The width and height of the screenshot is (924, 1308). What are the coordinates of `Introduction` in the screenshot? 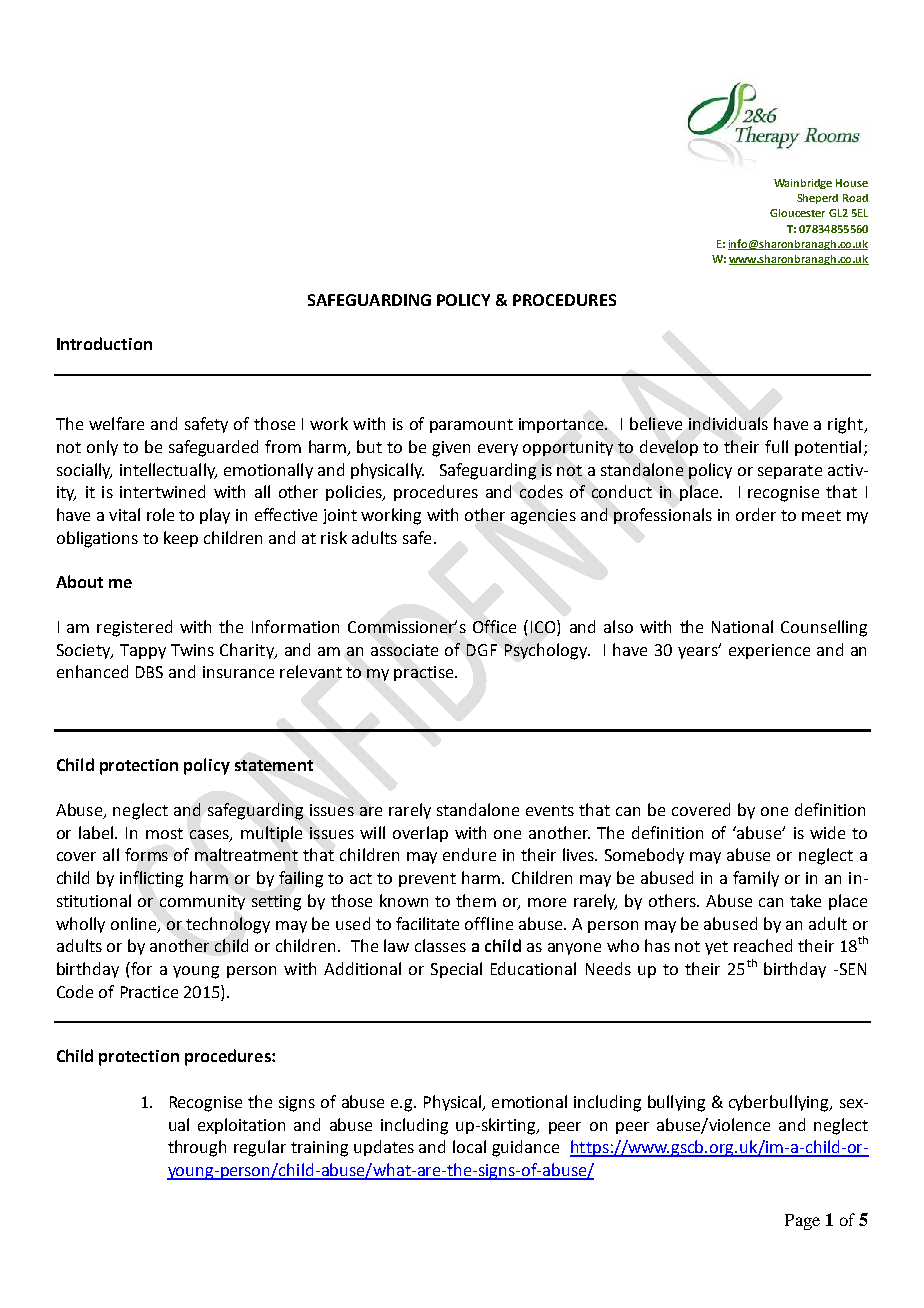 It's located at (104, 343).
